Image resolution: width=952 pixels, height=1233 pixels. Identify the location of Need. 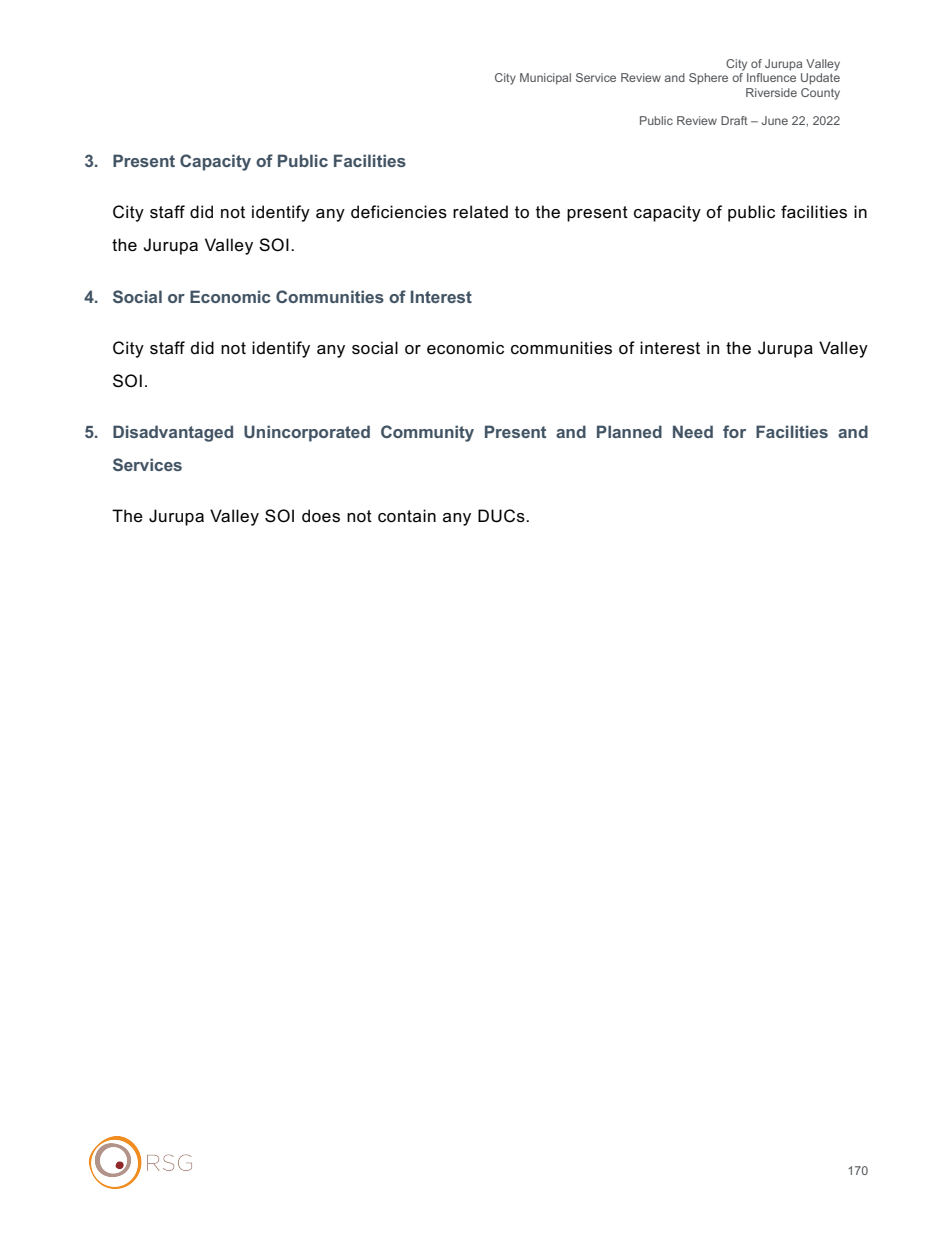
(693, 431).
